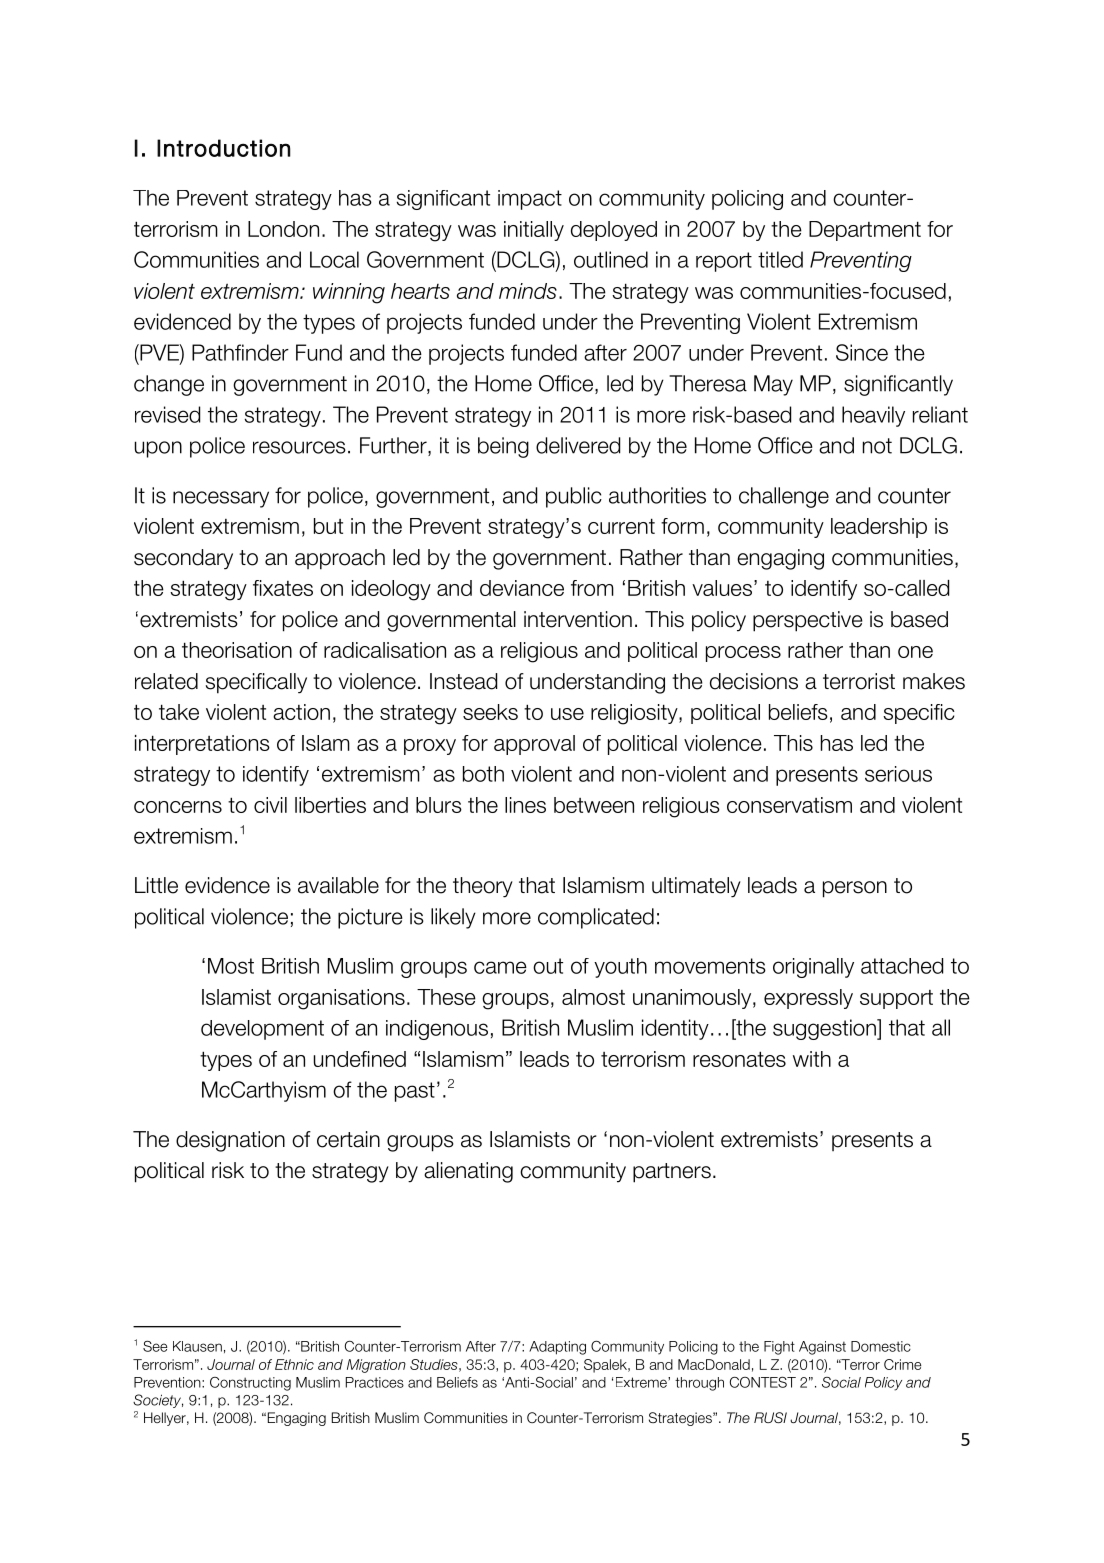 This screenshot has height=1563, width=1104. Describe the element at coordinates (270, 805) in the screenshot. I see `civil` at that location.
